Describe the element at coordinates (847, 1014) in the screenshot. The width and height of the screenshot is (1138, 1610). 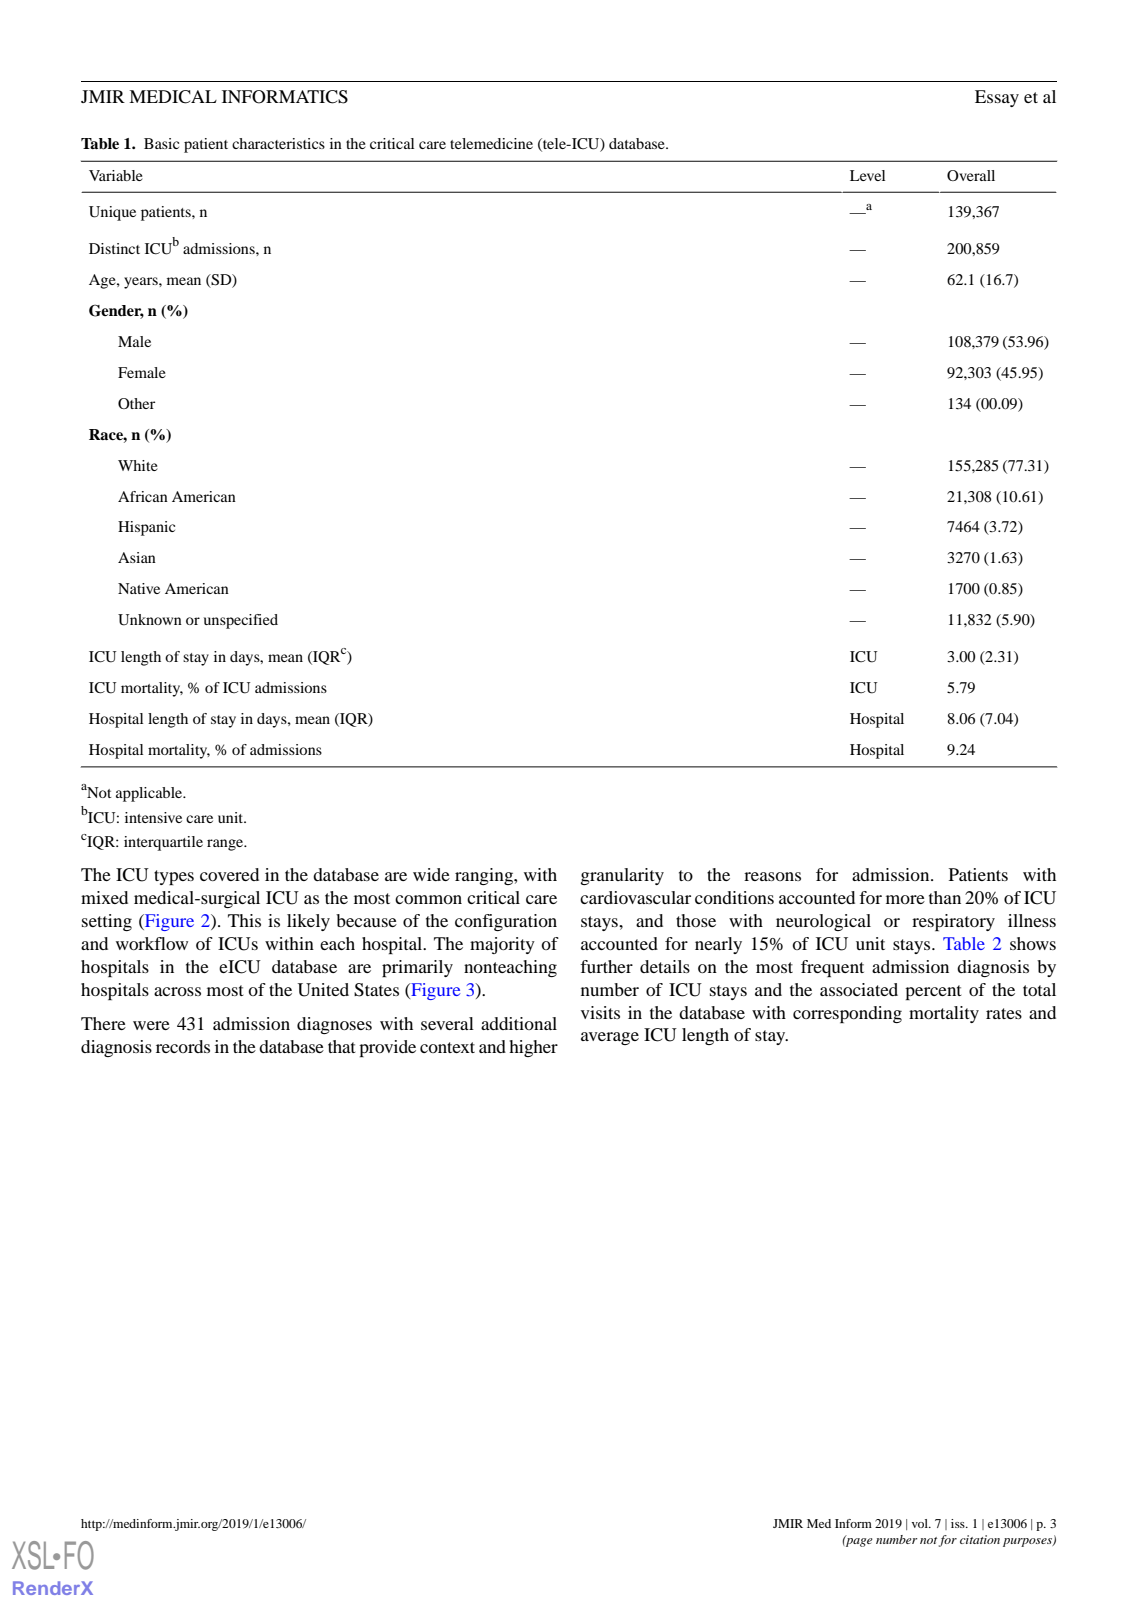
I see `corresponding` at that location.
